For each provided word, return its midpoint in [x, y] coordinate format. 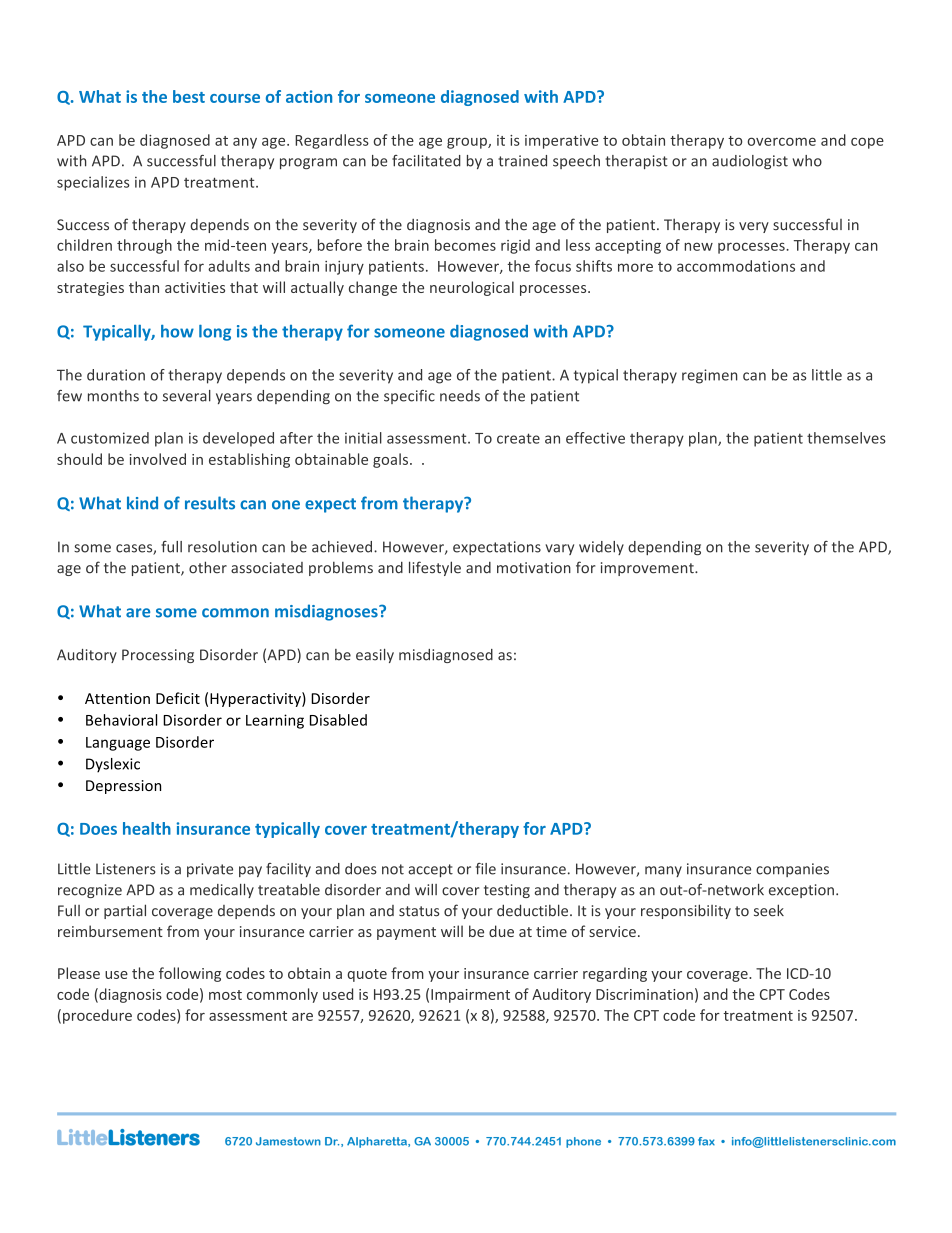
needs [460, 396]
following [190, 974]
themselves [846, 438]
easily [375, 656]
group [468, 143]
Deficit [178, 698]
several [187, 396]
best [189, 96]
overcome [782, 141]
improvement [648, 569]
